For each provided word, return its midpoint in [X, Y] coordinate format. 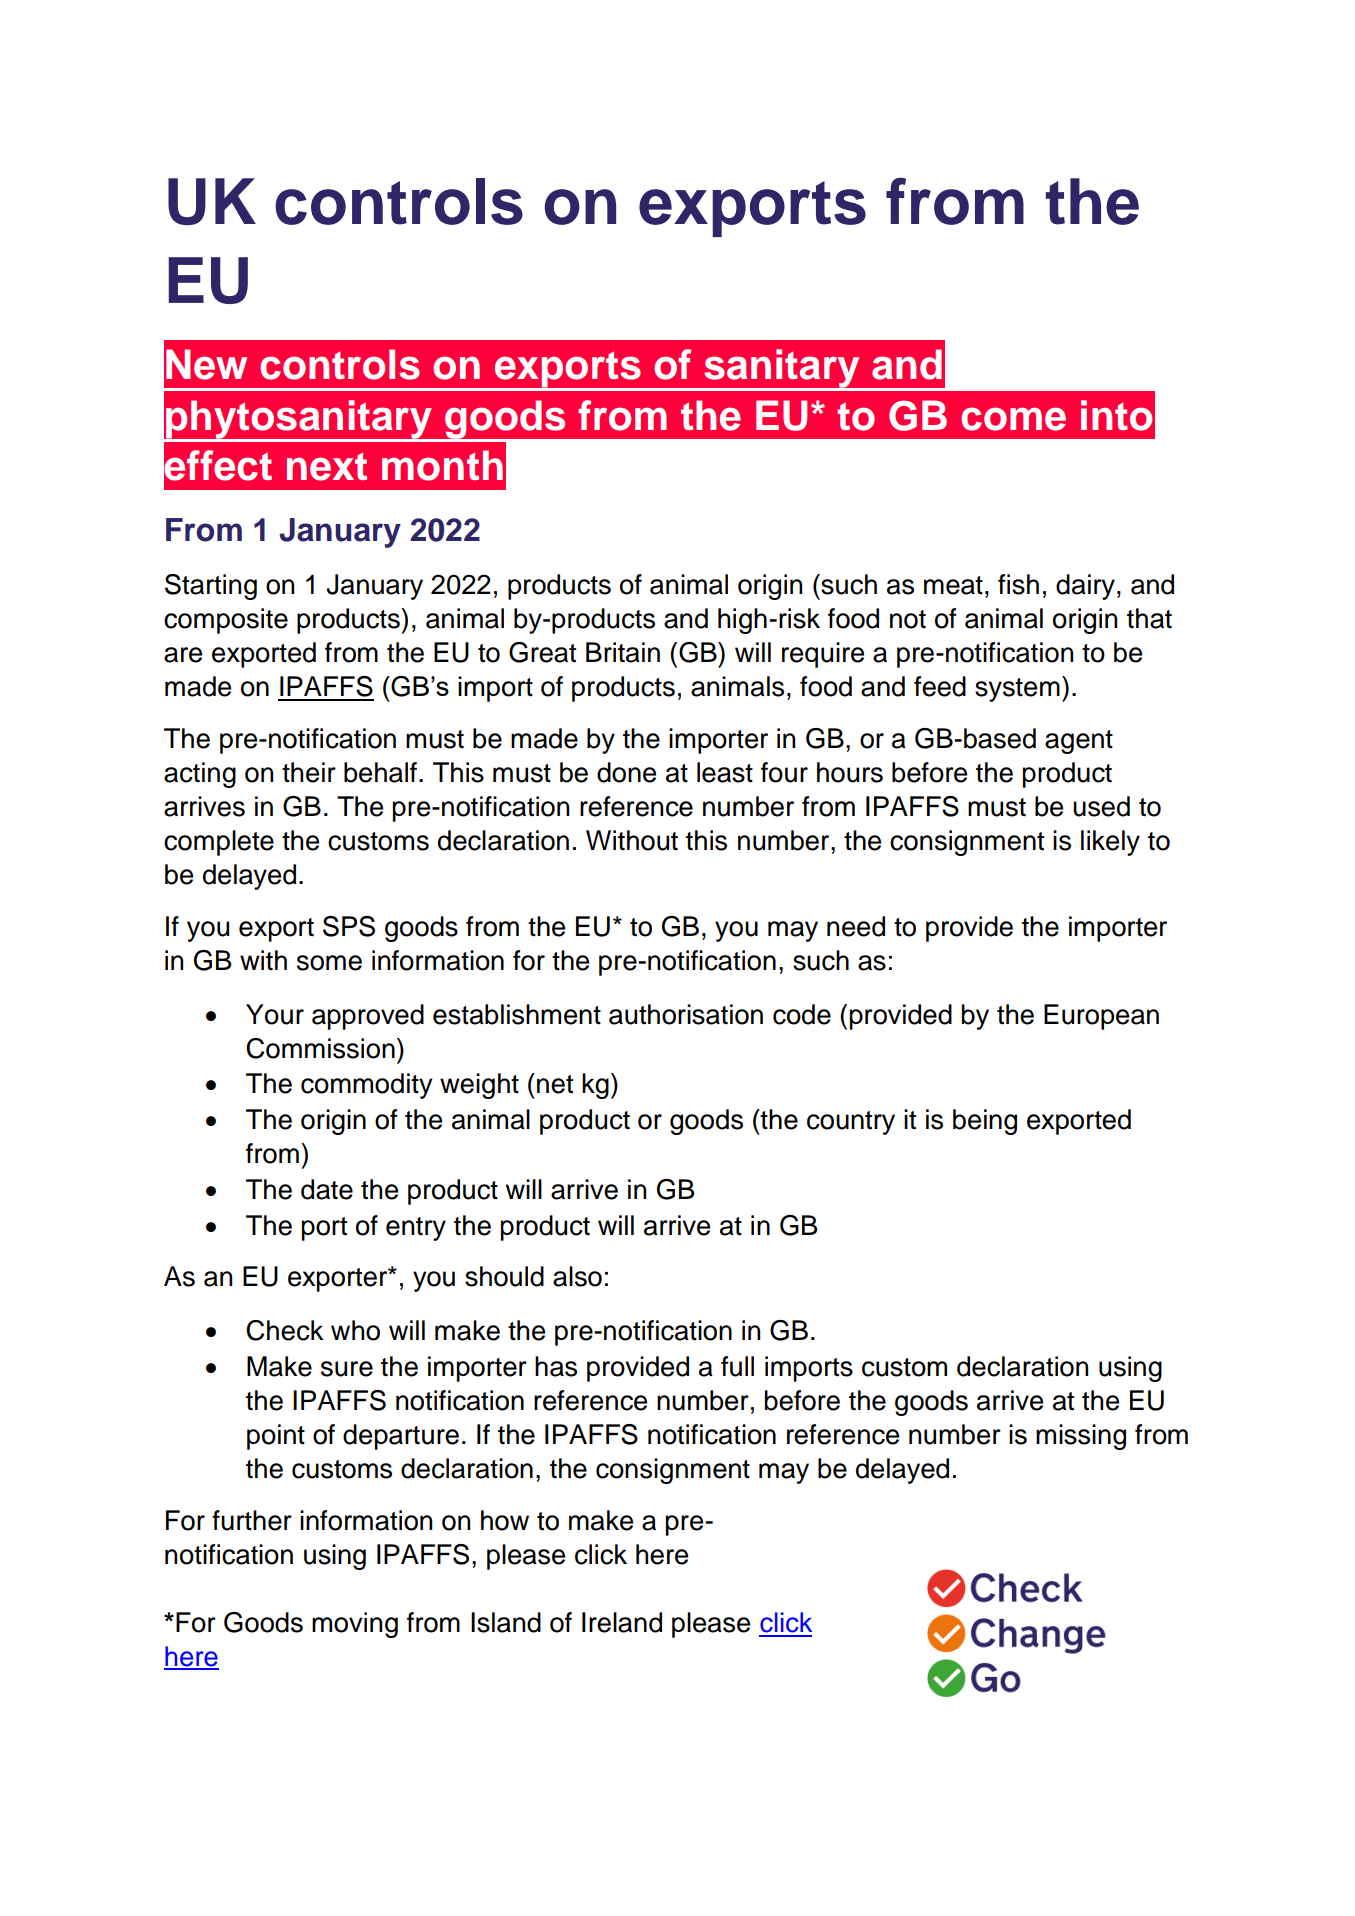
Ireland [622, 1622]
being [985, 1122]
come [1013, 419]
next [327, 466]
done [626, 772]
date [327, 1189]
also [577, 1276]
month [442, 465]
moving [355, 1625]
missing [1081, 1437]
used [1101, 806]
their [309, 772]
